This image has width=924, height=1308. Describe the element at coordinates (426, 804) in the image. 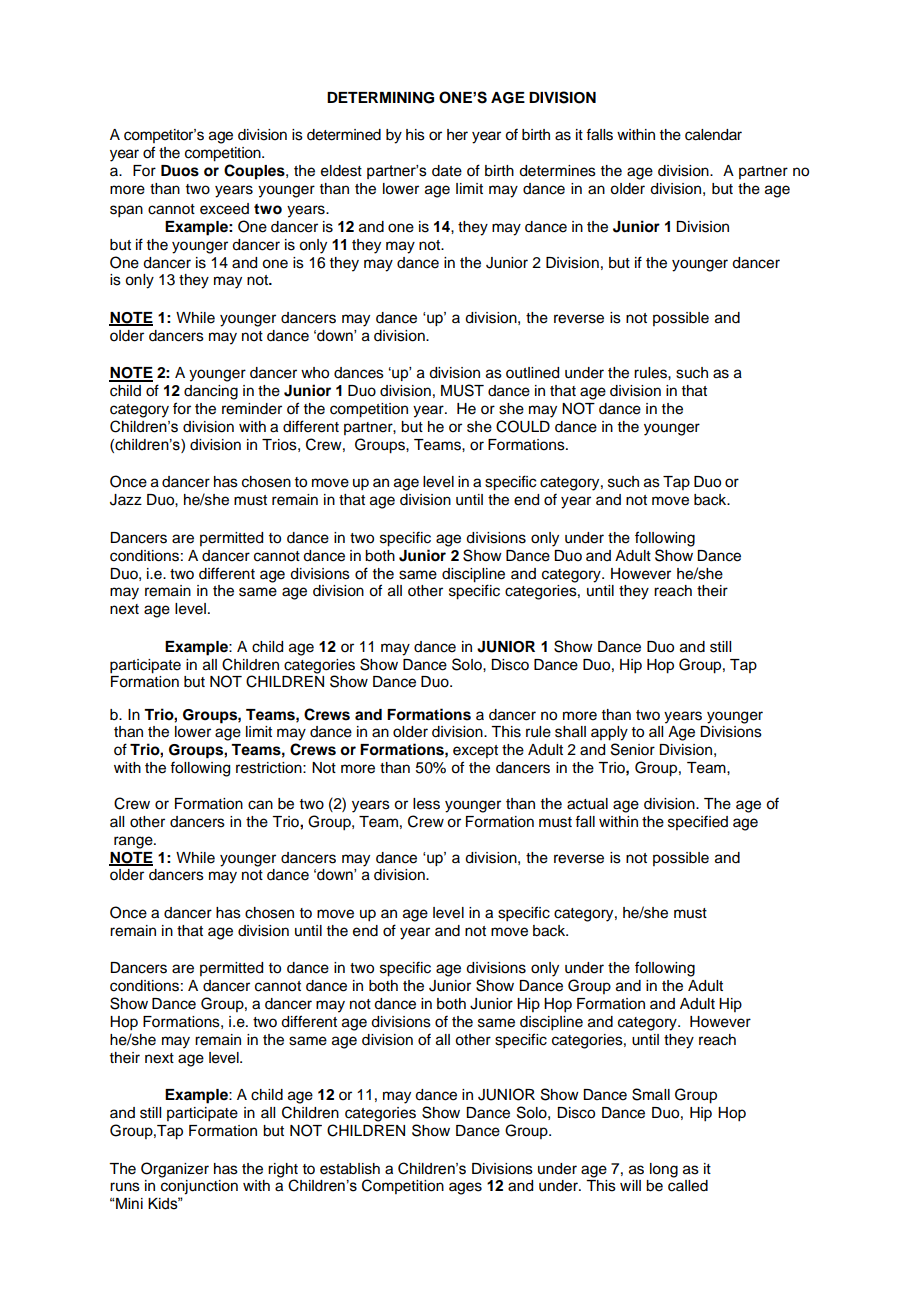

I see `less` at that location.
